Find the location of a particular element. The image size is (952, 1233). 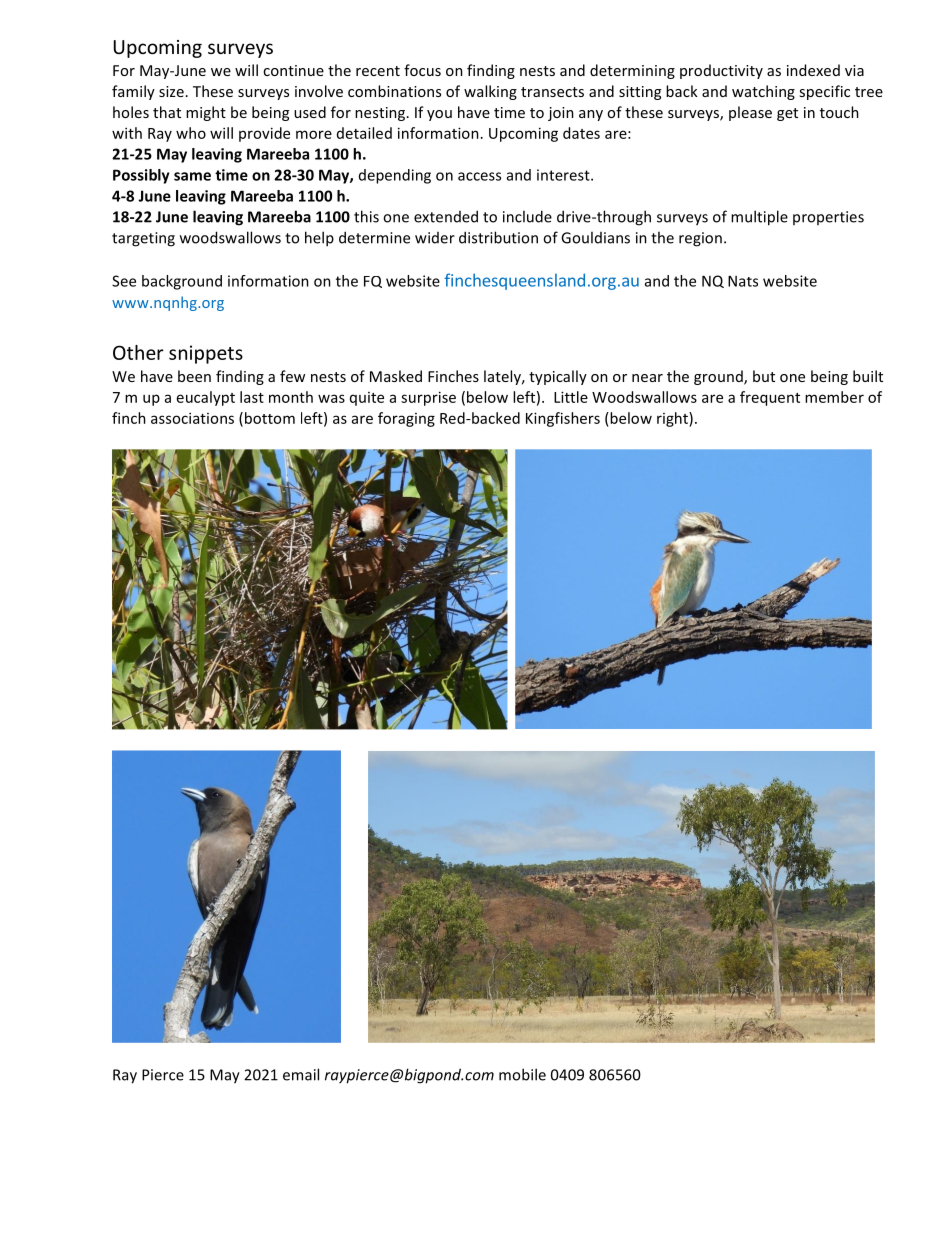

right is located at coordinates (673, 419).
